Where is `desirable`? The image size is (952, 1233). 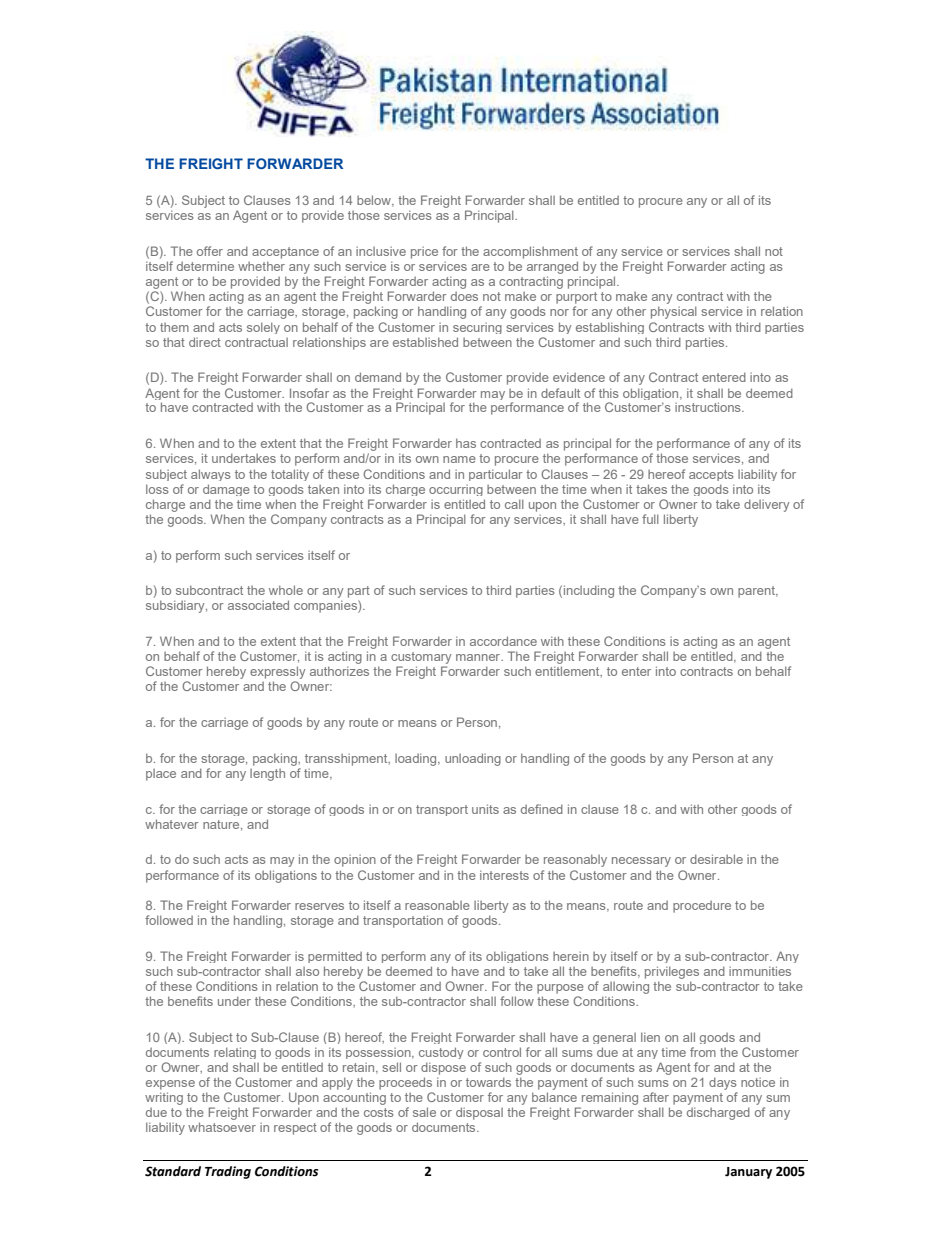 desirable is located at coordinates (716, 859).
